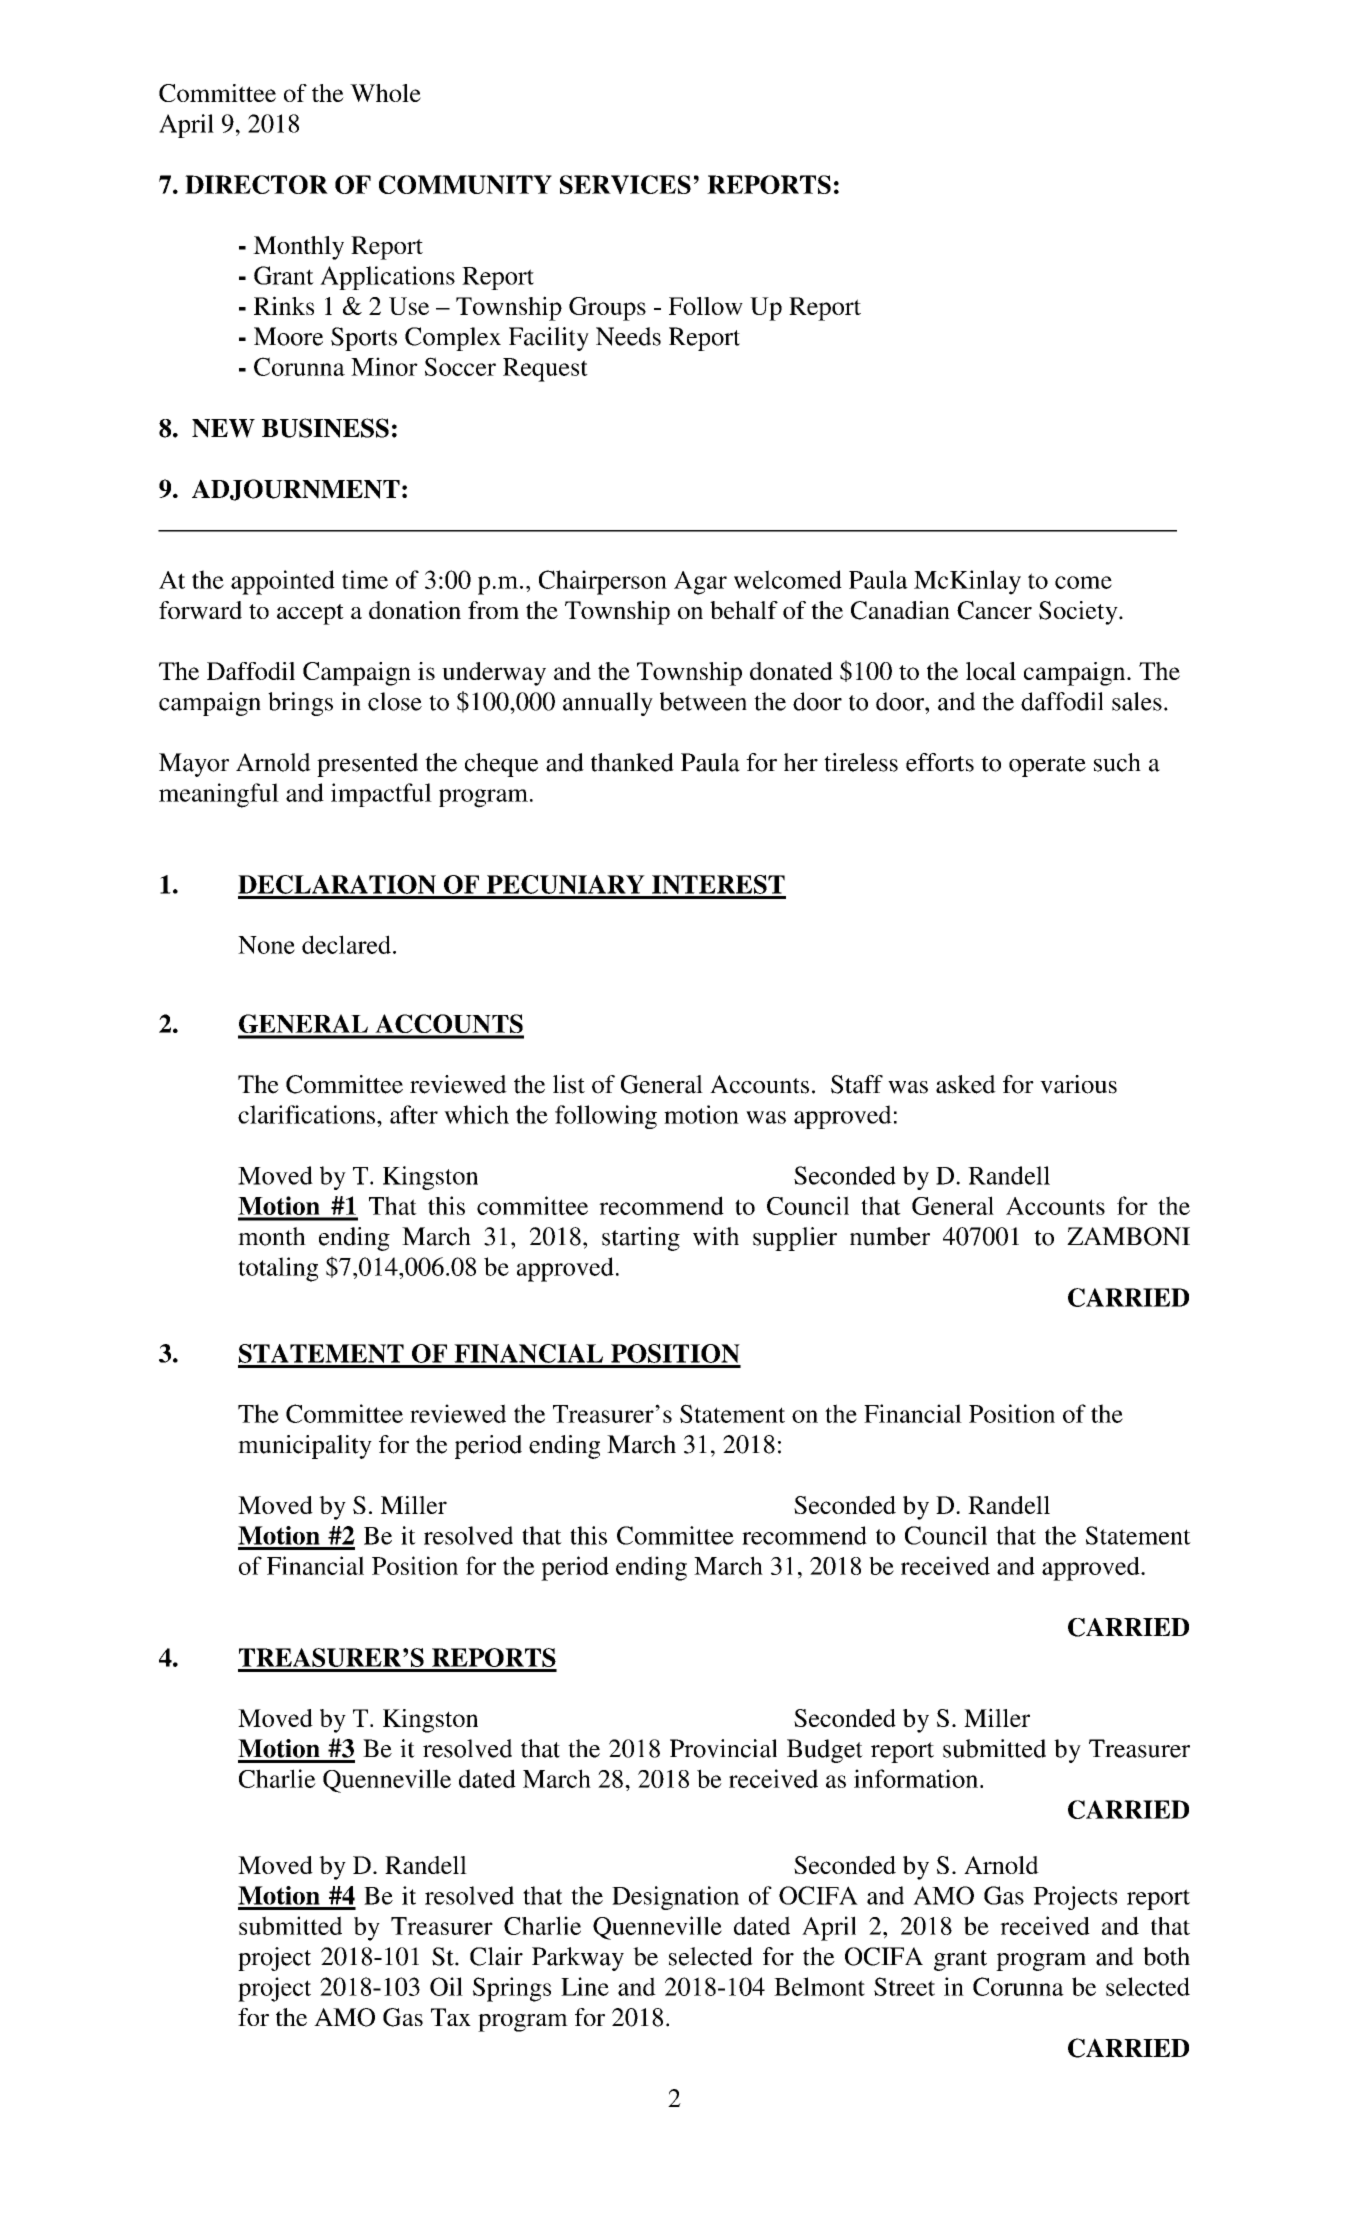  Describe the element at coordinates (1047, 766) in the page. I see `operate` at that location.
